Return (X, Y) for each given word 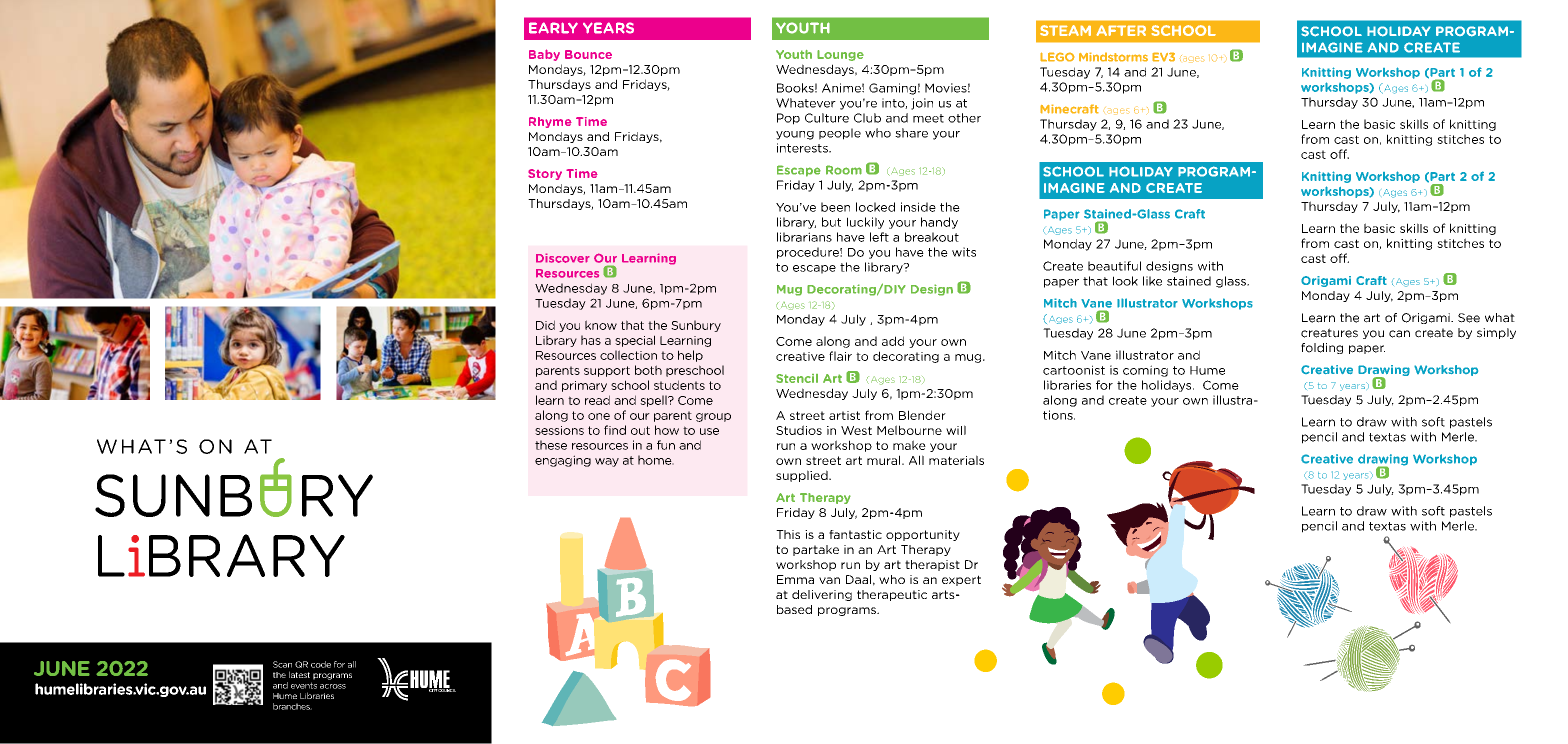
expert (961, 580)
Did (545, 325)
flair (840, 356)
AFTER (1121, 30)
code (321, 664)
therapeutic (892, 595)
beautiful (1114, 266)
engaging (563, 461)
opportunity (923, 535)
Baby (544, 55)
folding (1322, 348)
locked (875, 207)
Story (545, 174)
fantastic (855, 534)
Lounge (840, 55)
